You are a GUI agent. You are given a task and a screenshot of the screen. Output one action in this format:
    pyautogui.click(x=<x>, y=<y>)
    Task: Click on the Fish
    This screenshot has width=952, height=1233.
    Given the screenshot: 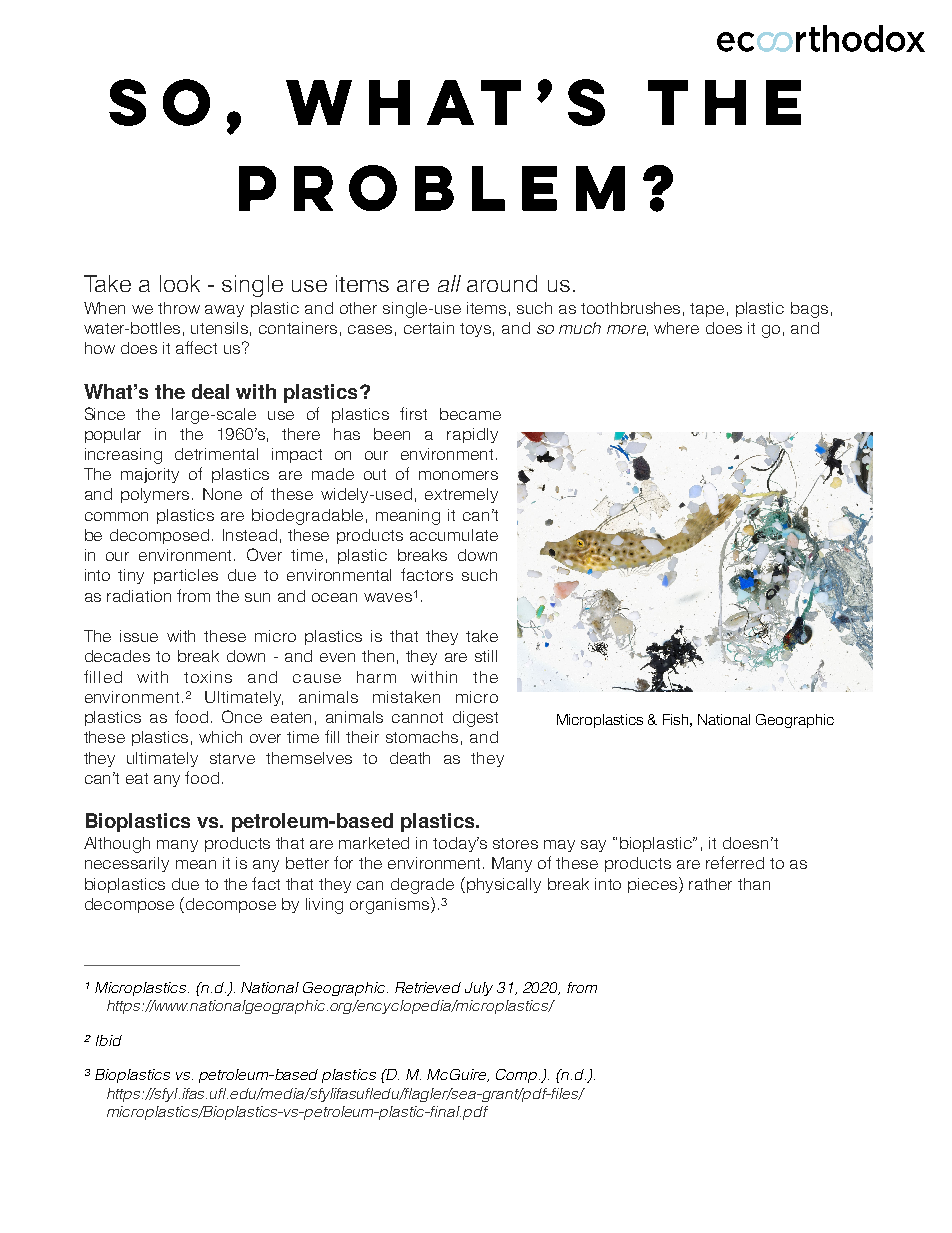 What is the action you would take?
    pyautogui.click(x=675, y=719)
